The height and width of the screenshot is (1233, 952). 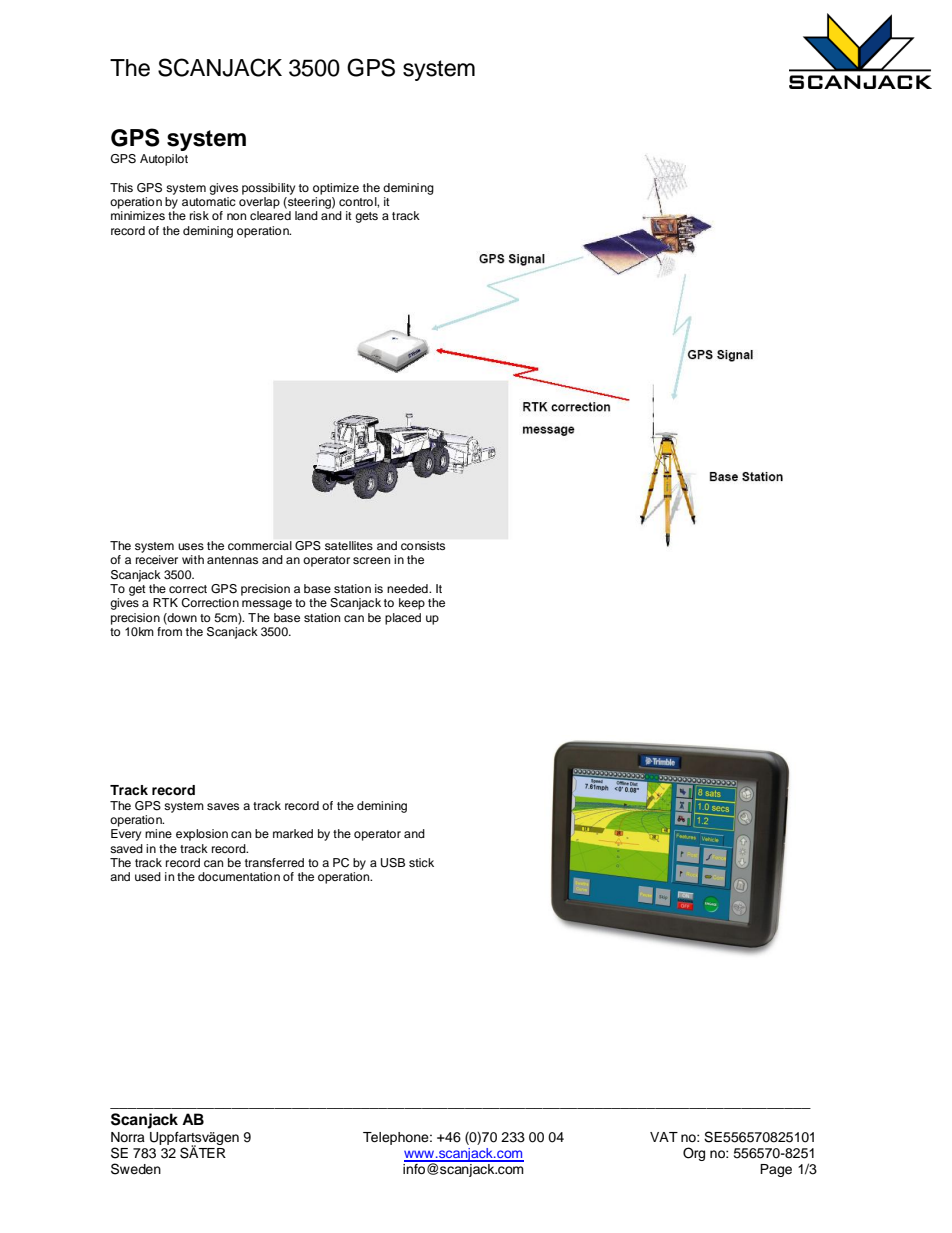 I want to click on gets, so click(x=366, y=217).
